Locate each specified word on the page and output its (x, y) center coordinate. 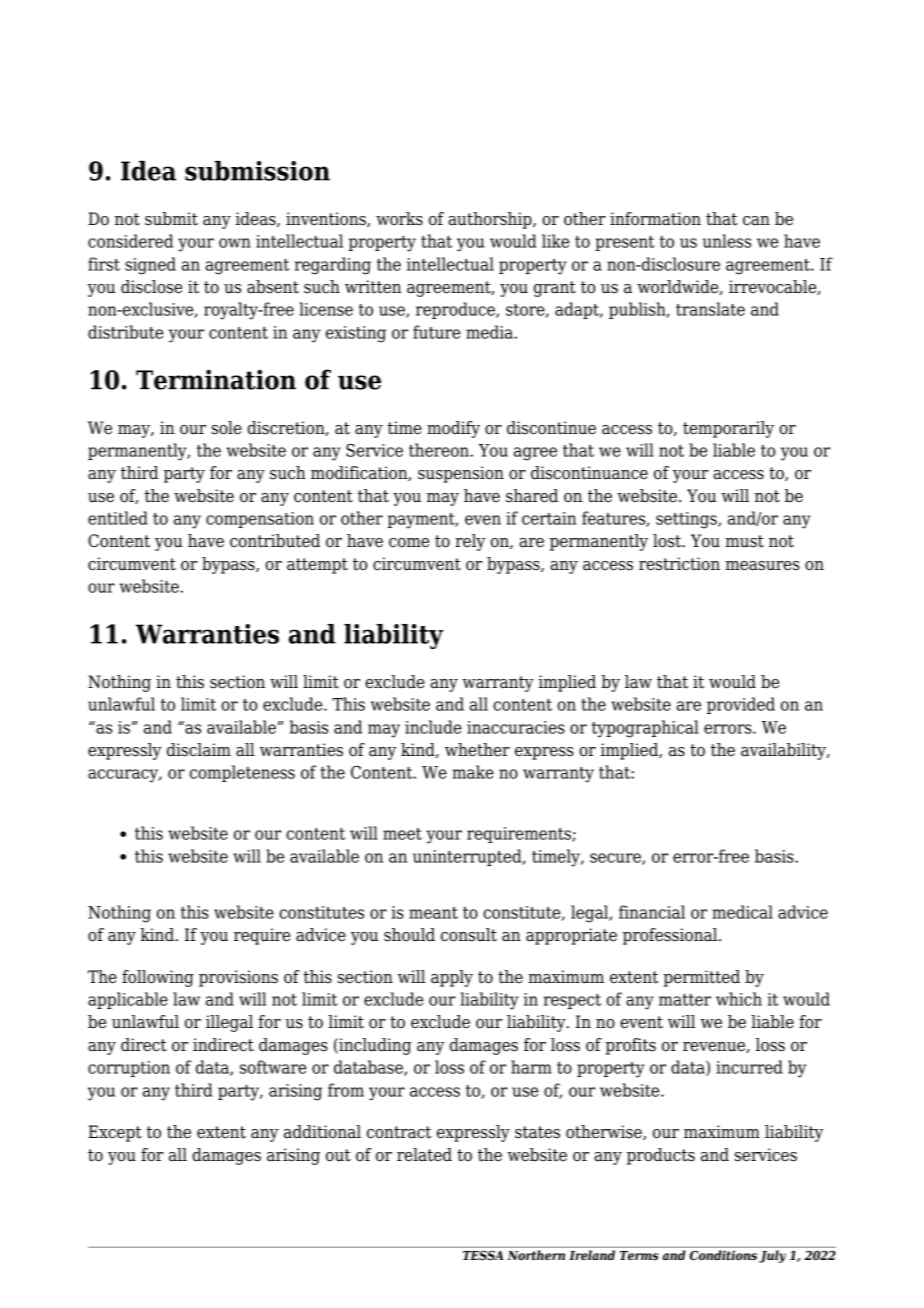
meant (433, 913)
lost (668, 541)
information (655, 219)
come (409, 543)
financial (652, 912)
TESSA (483, 1255)
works (399, 219)
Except (115, 1133)
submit (171, 219)
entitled (118, 518)
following (158, 978)
